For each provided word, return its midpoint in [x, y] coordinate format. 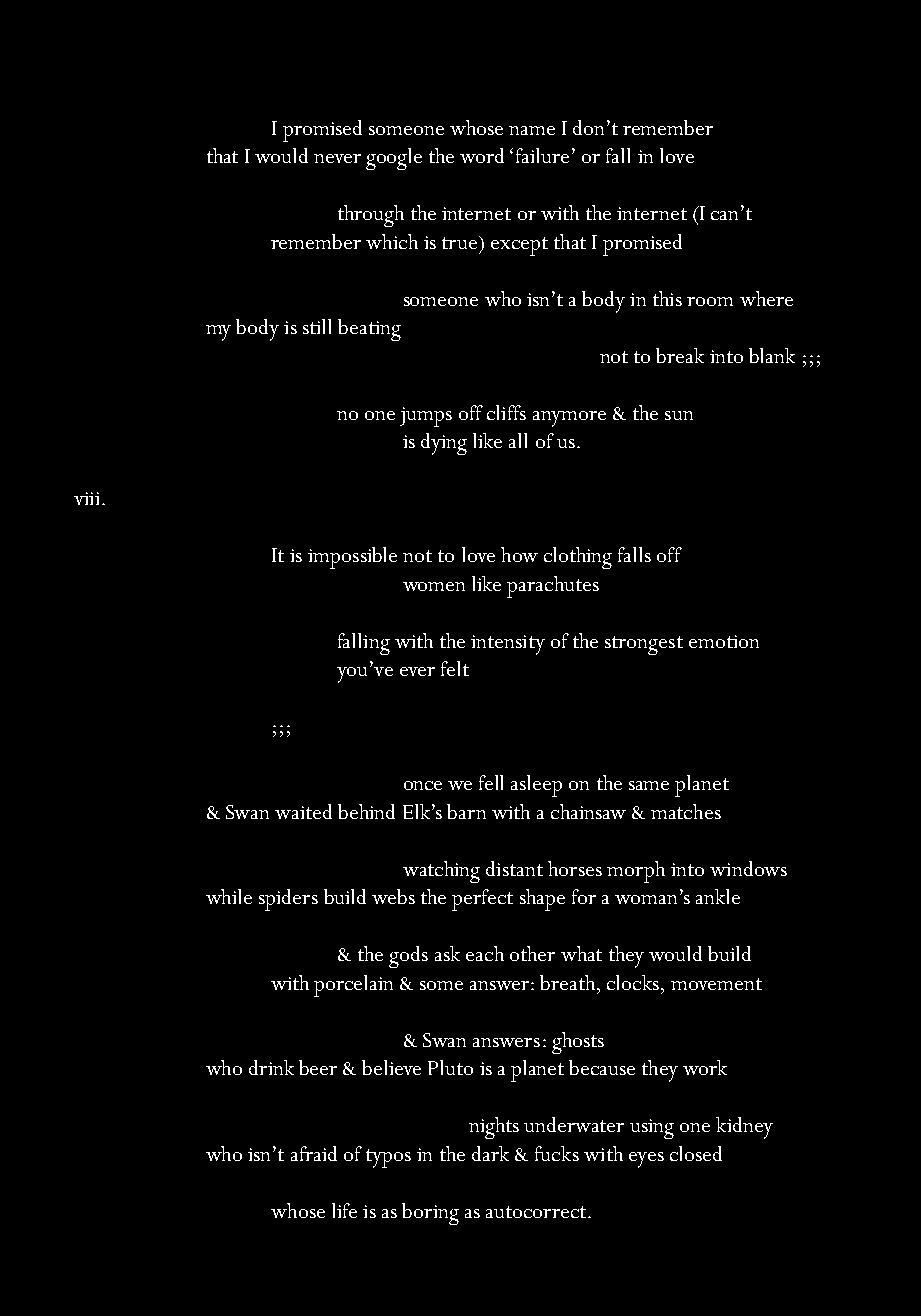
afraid [314, 1153]
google [394, 159]
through [371, 216]
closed [696, 1153]
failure [542, 155]
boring [430, 1214]
